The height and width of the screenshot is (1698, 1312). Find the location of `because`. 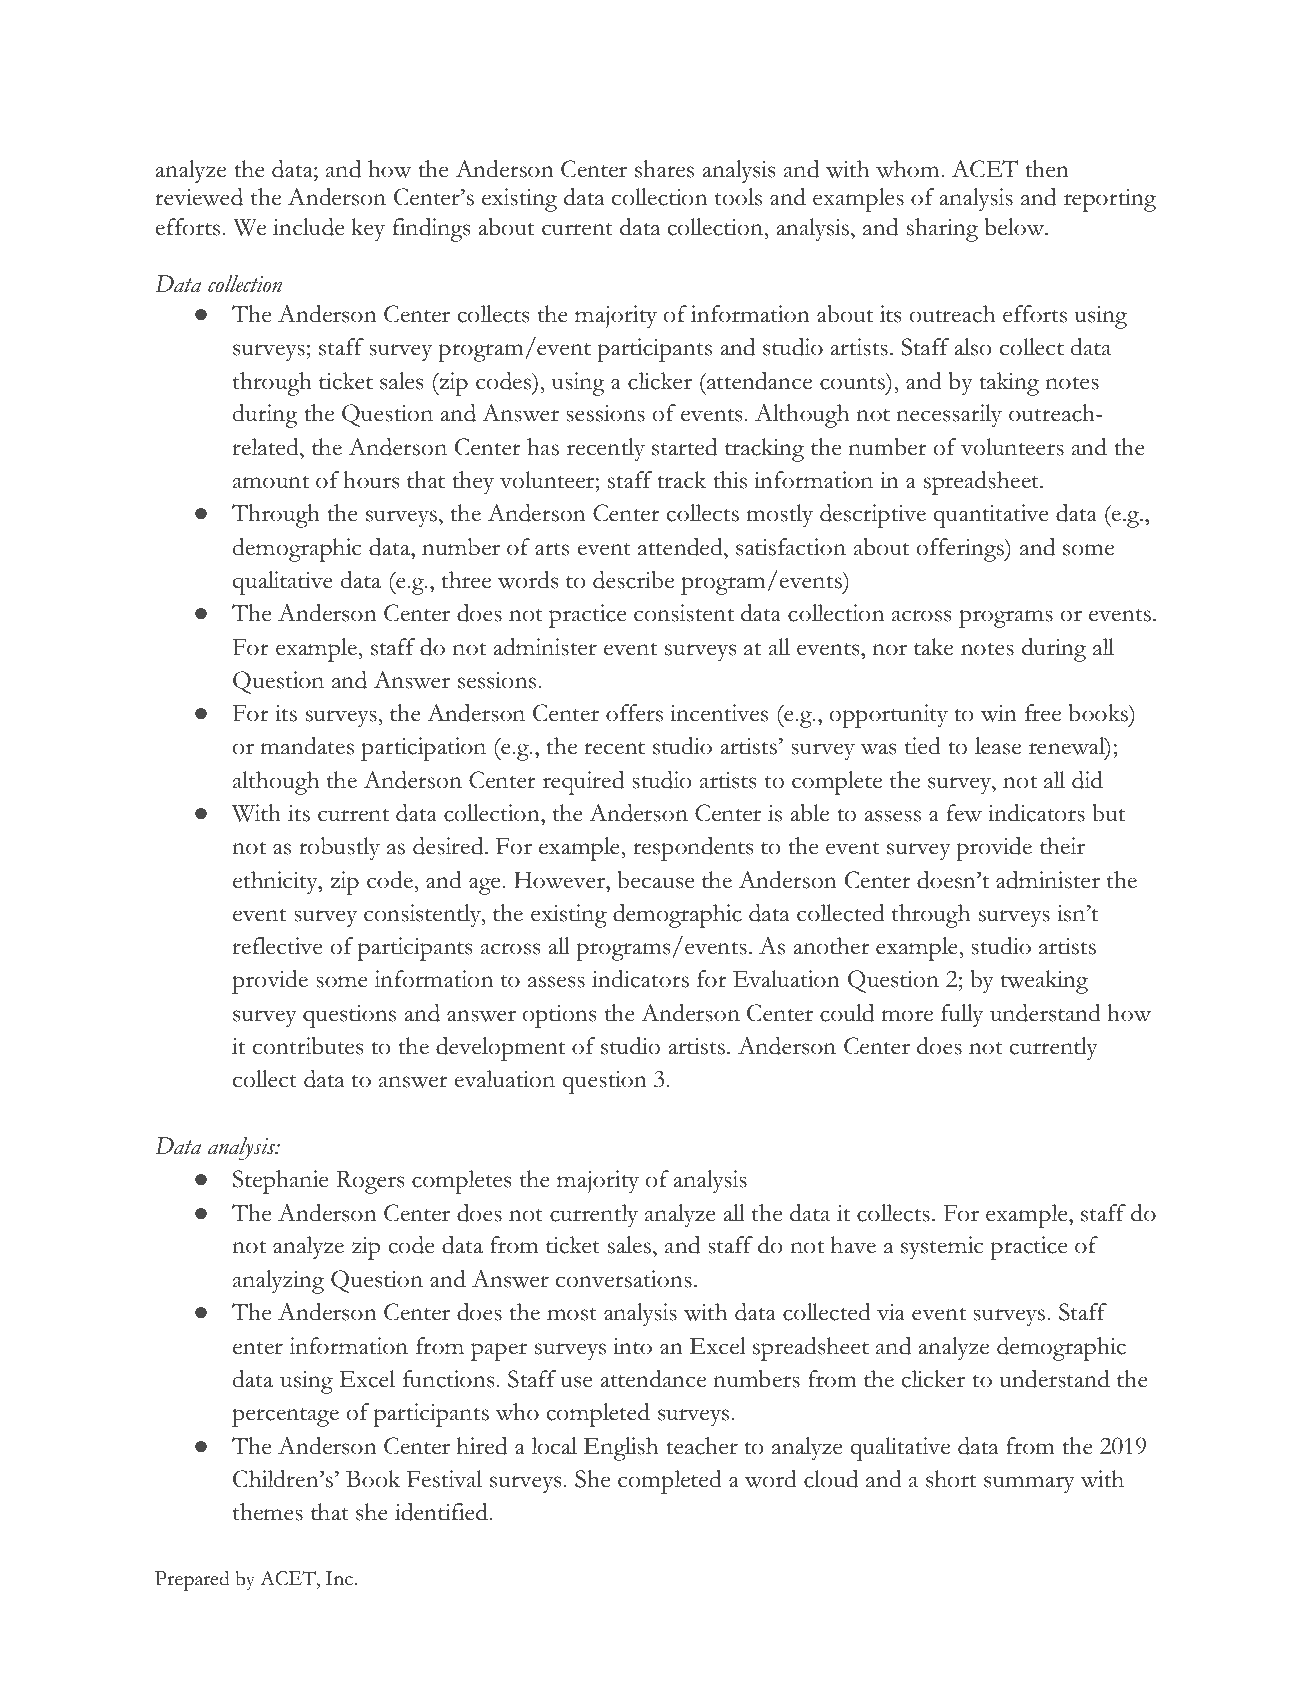

because is located at coordinates (655, 880).
